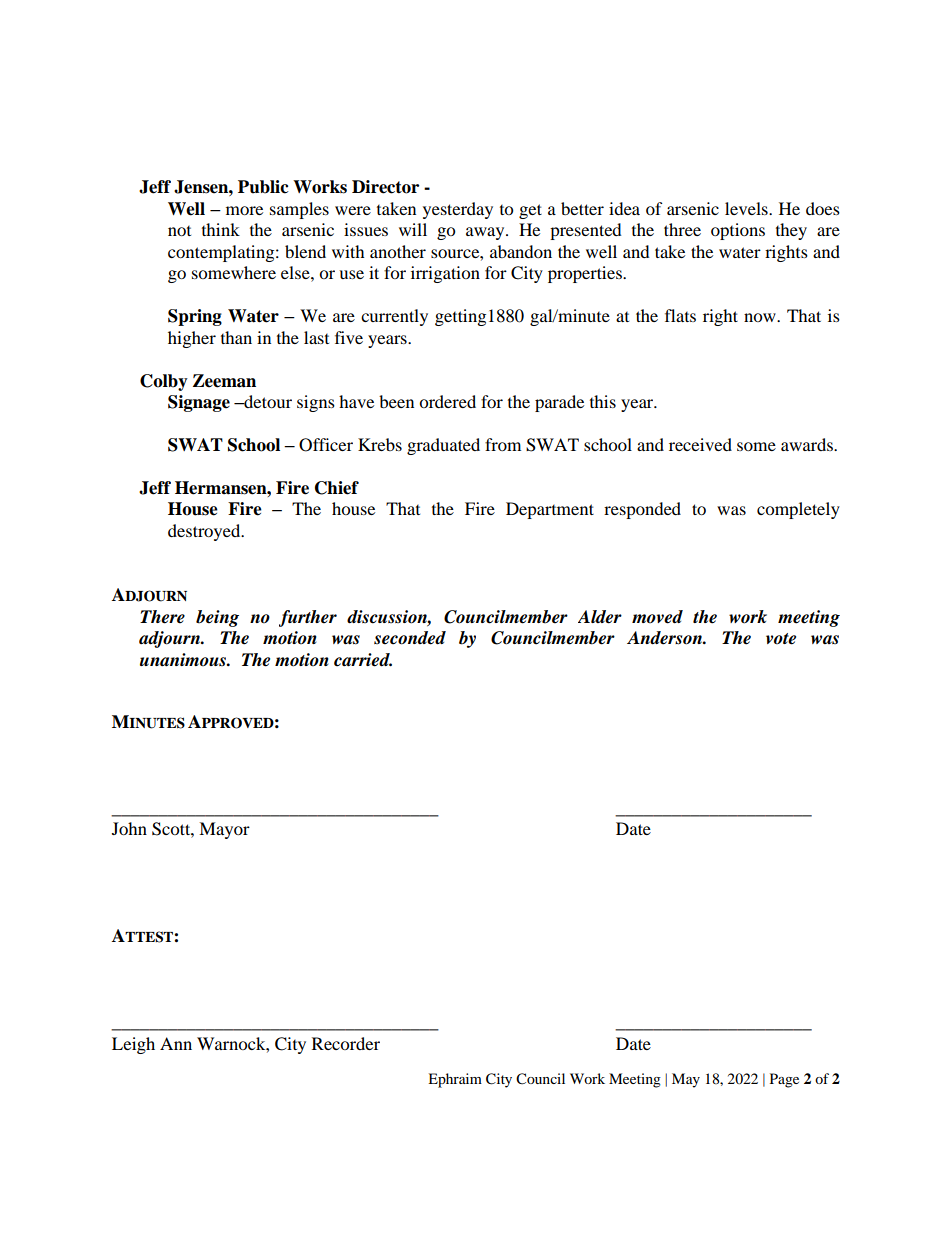 This screenshot has width=952, height=1233. Describe the element at coordinates (221, 229) in the screenshot. I see `think` at that location.
